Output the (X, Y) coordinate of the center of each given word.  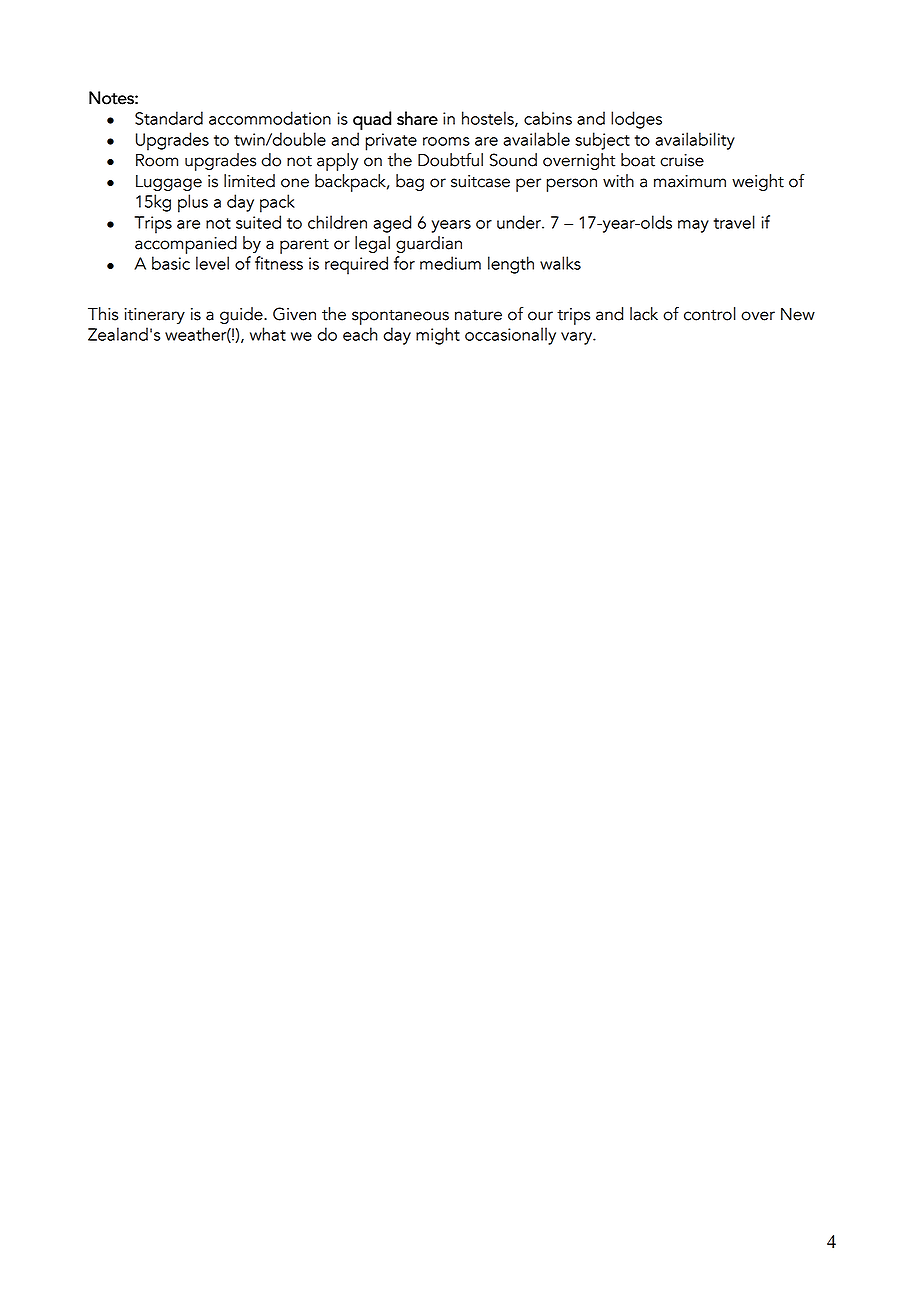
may (693, 226)
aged (392, 224)
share (417, 118)
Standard (169, 118)
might (438, 336)
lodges (636, 120)
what (268, 334)
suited (258, 222)
